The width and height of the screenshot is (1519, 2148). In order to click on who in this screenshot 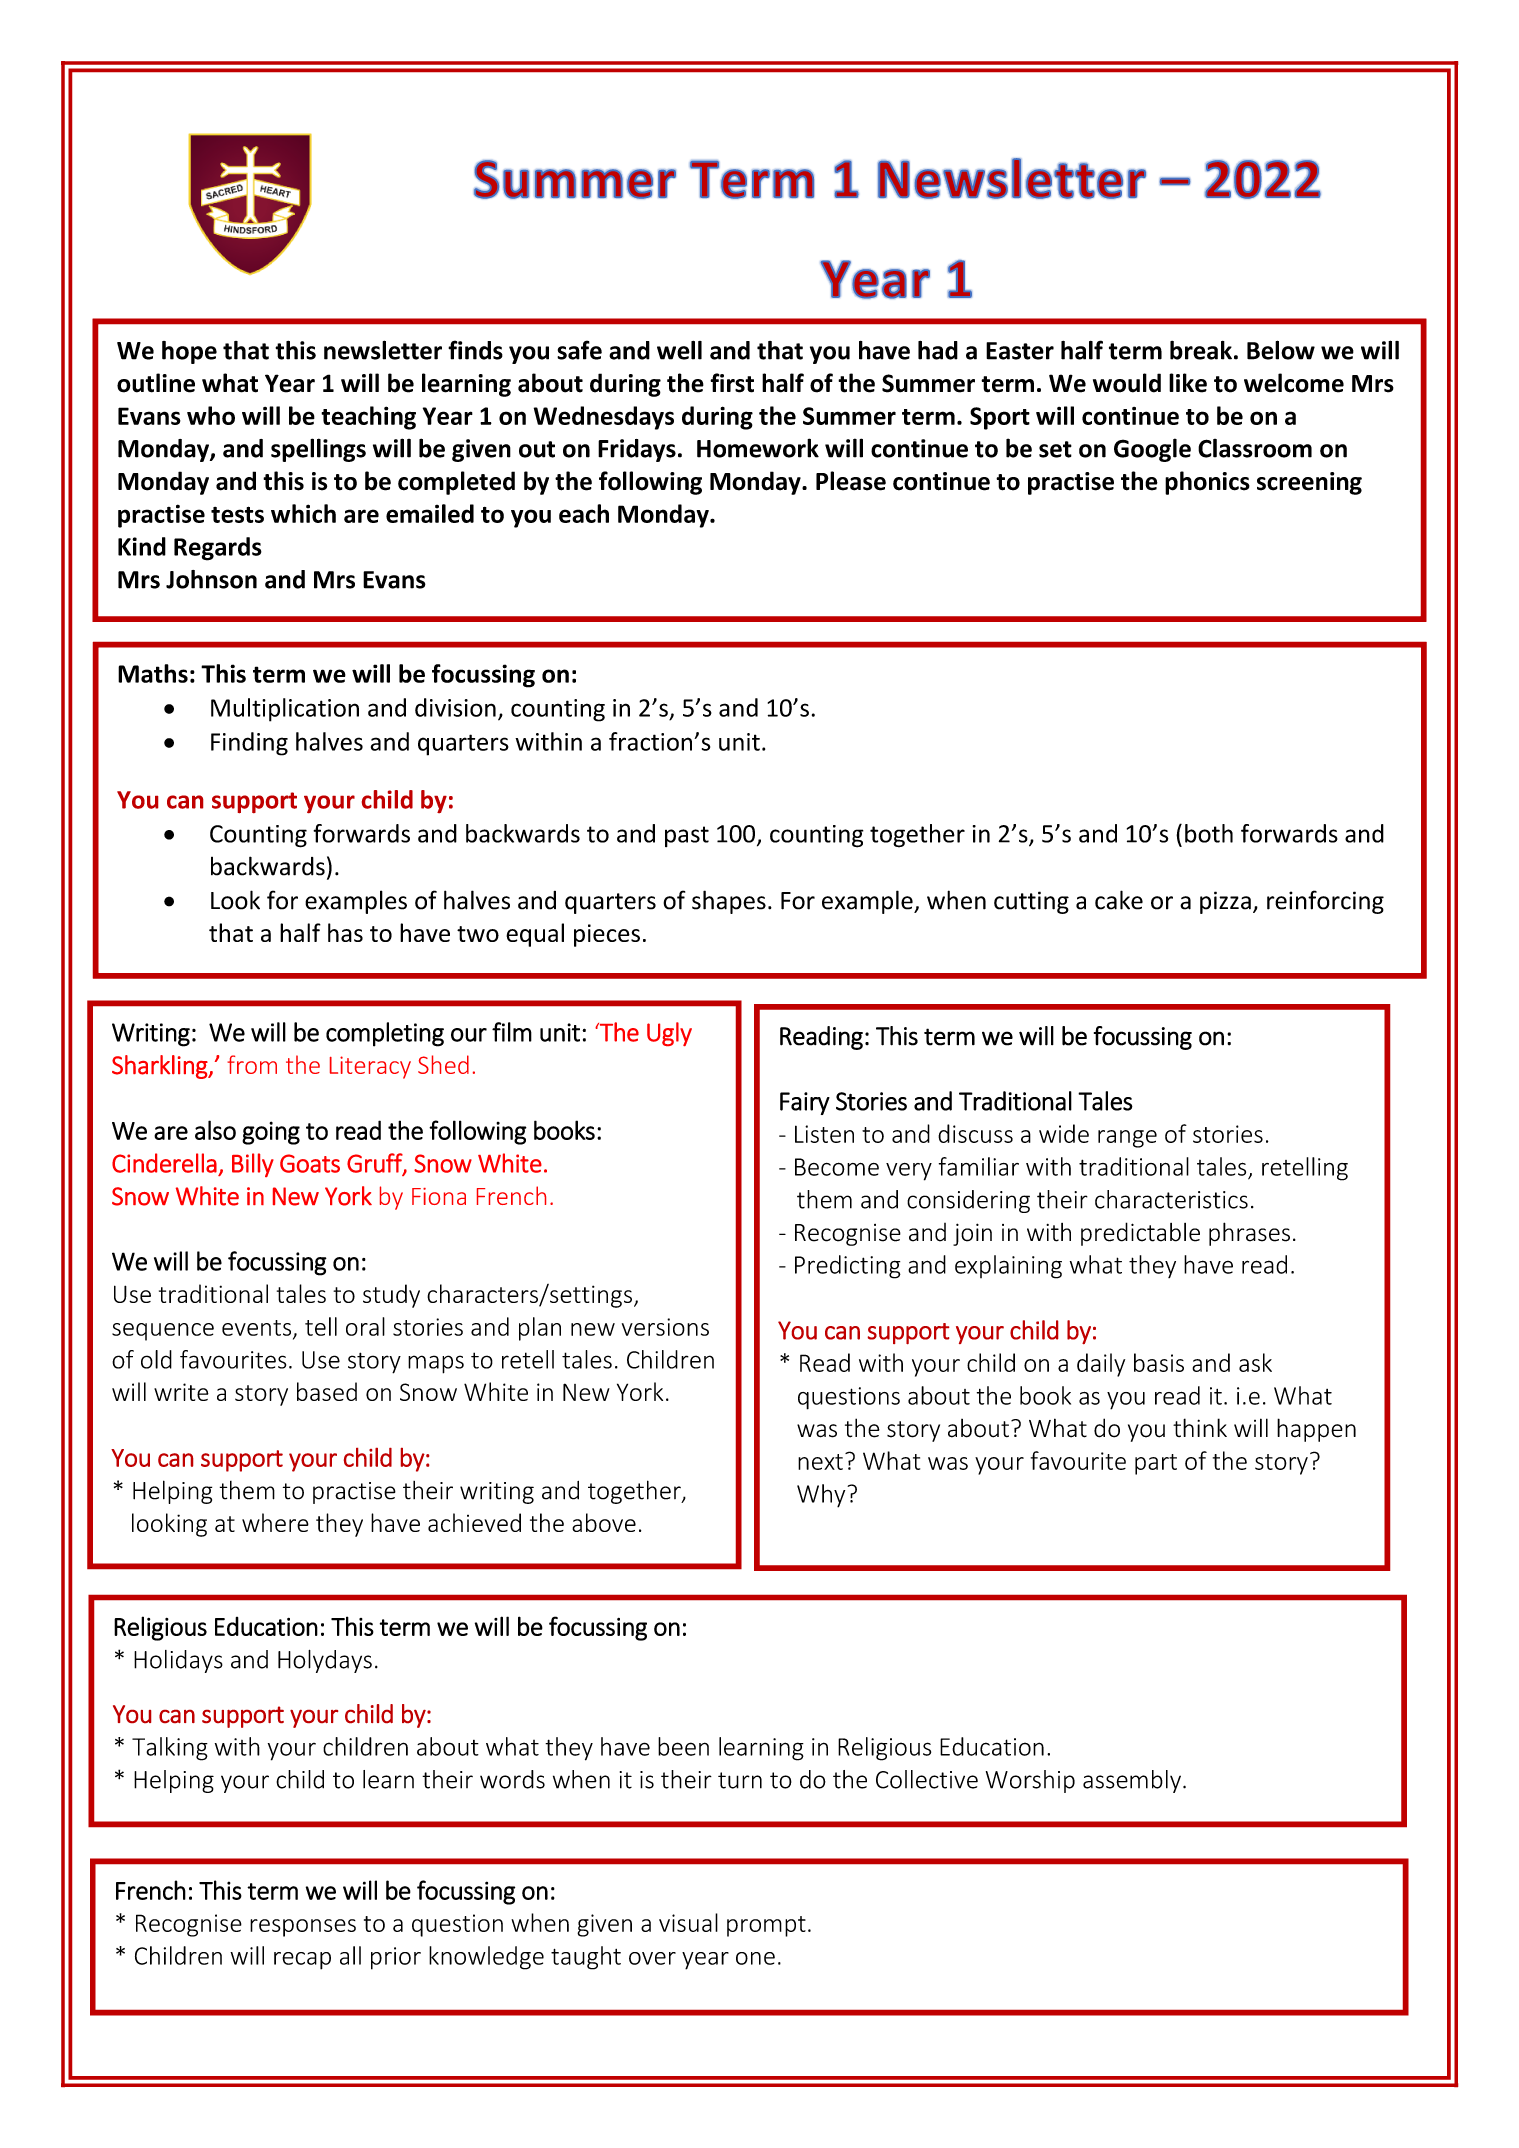, I will do `click(211, 415)`.
